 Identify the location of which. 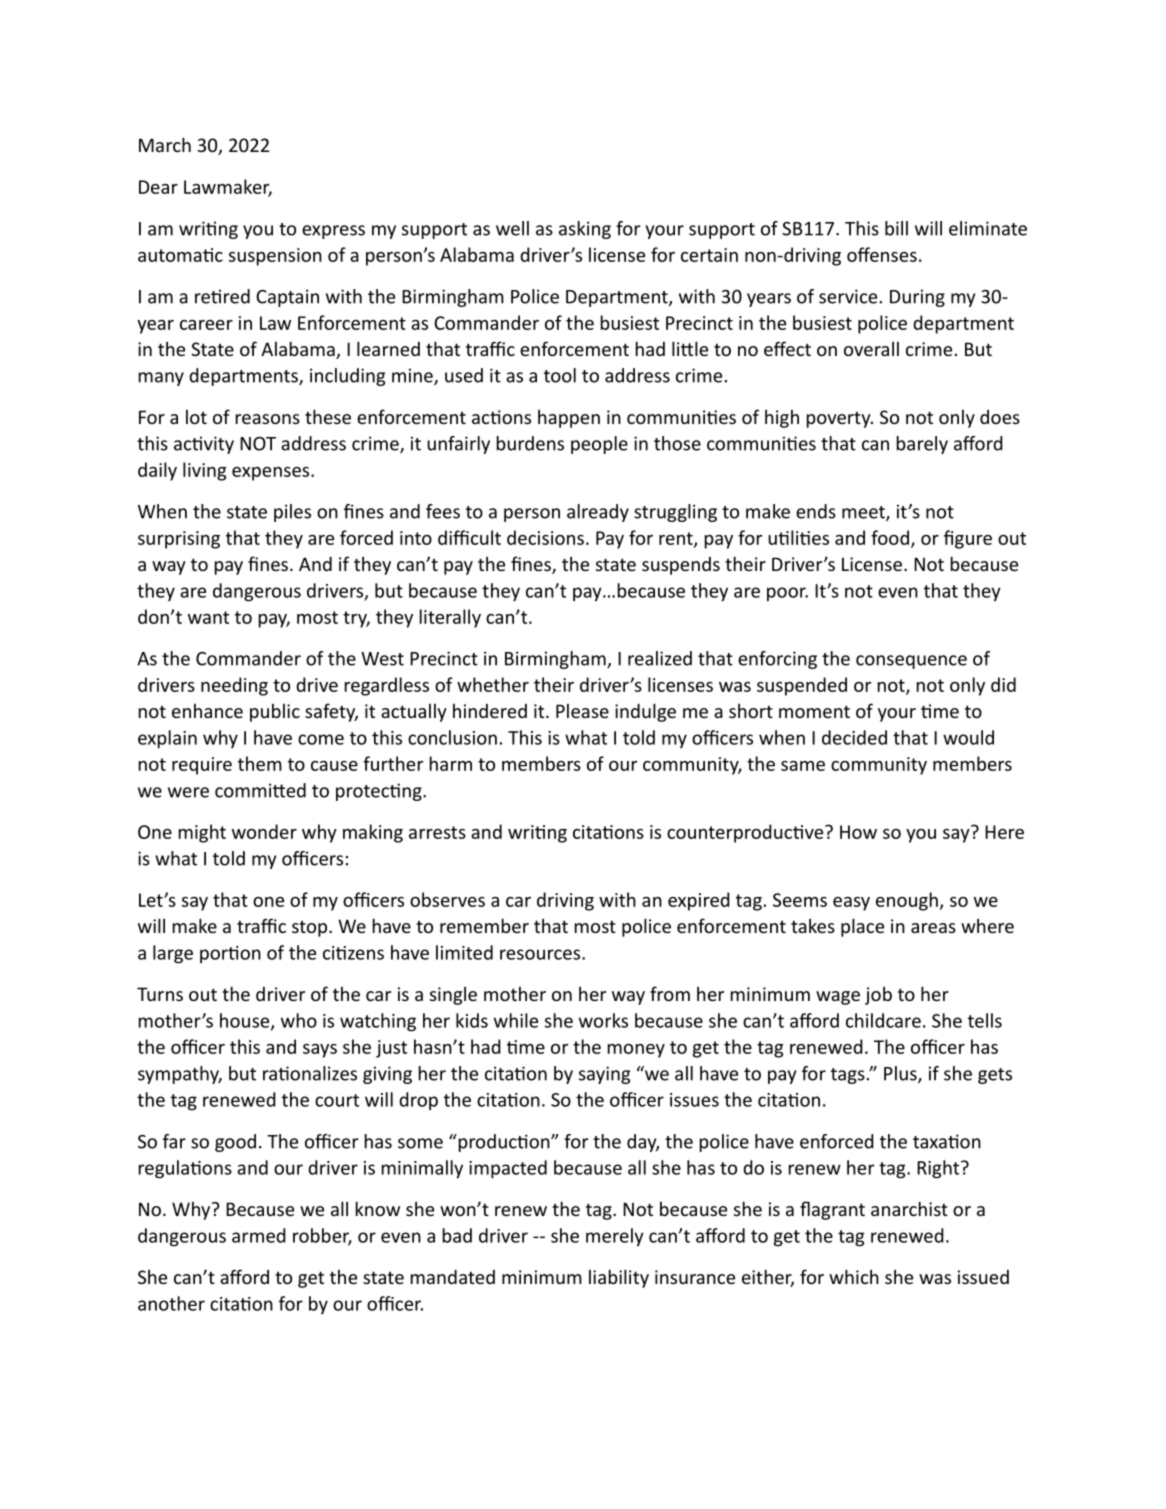
(854, 1276).
